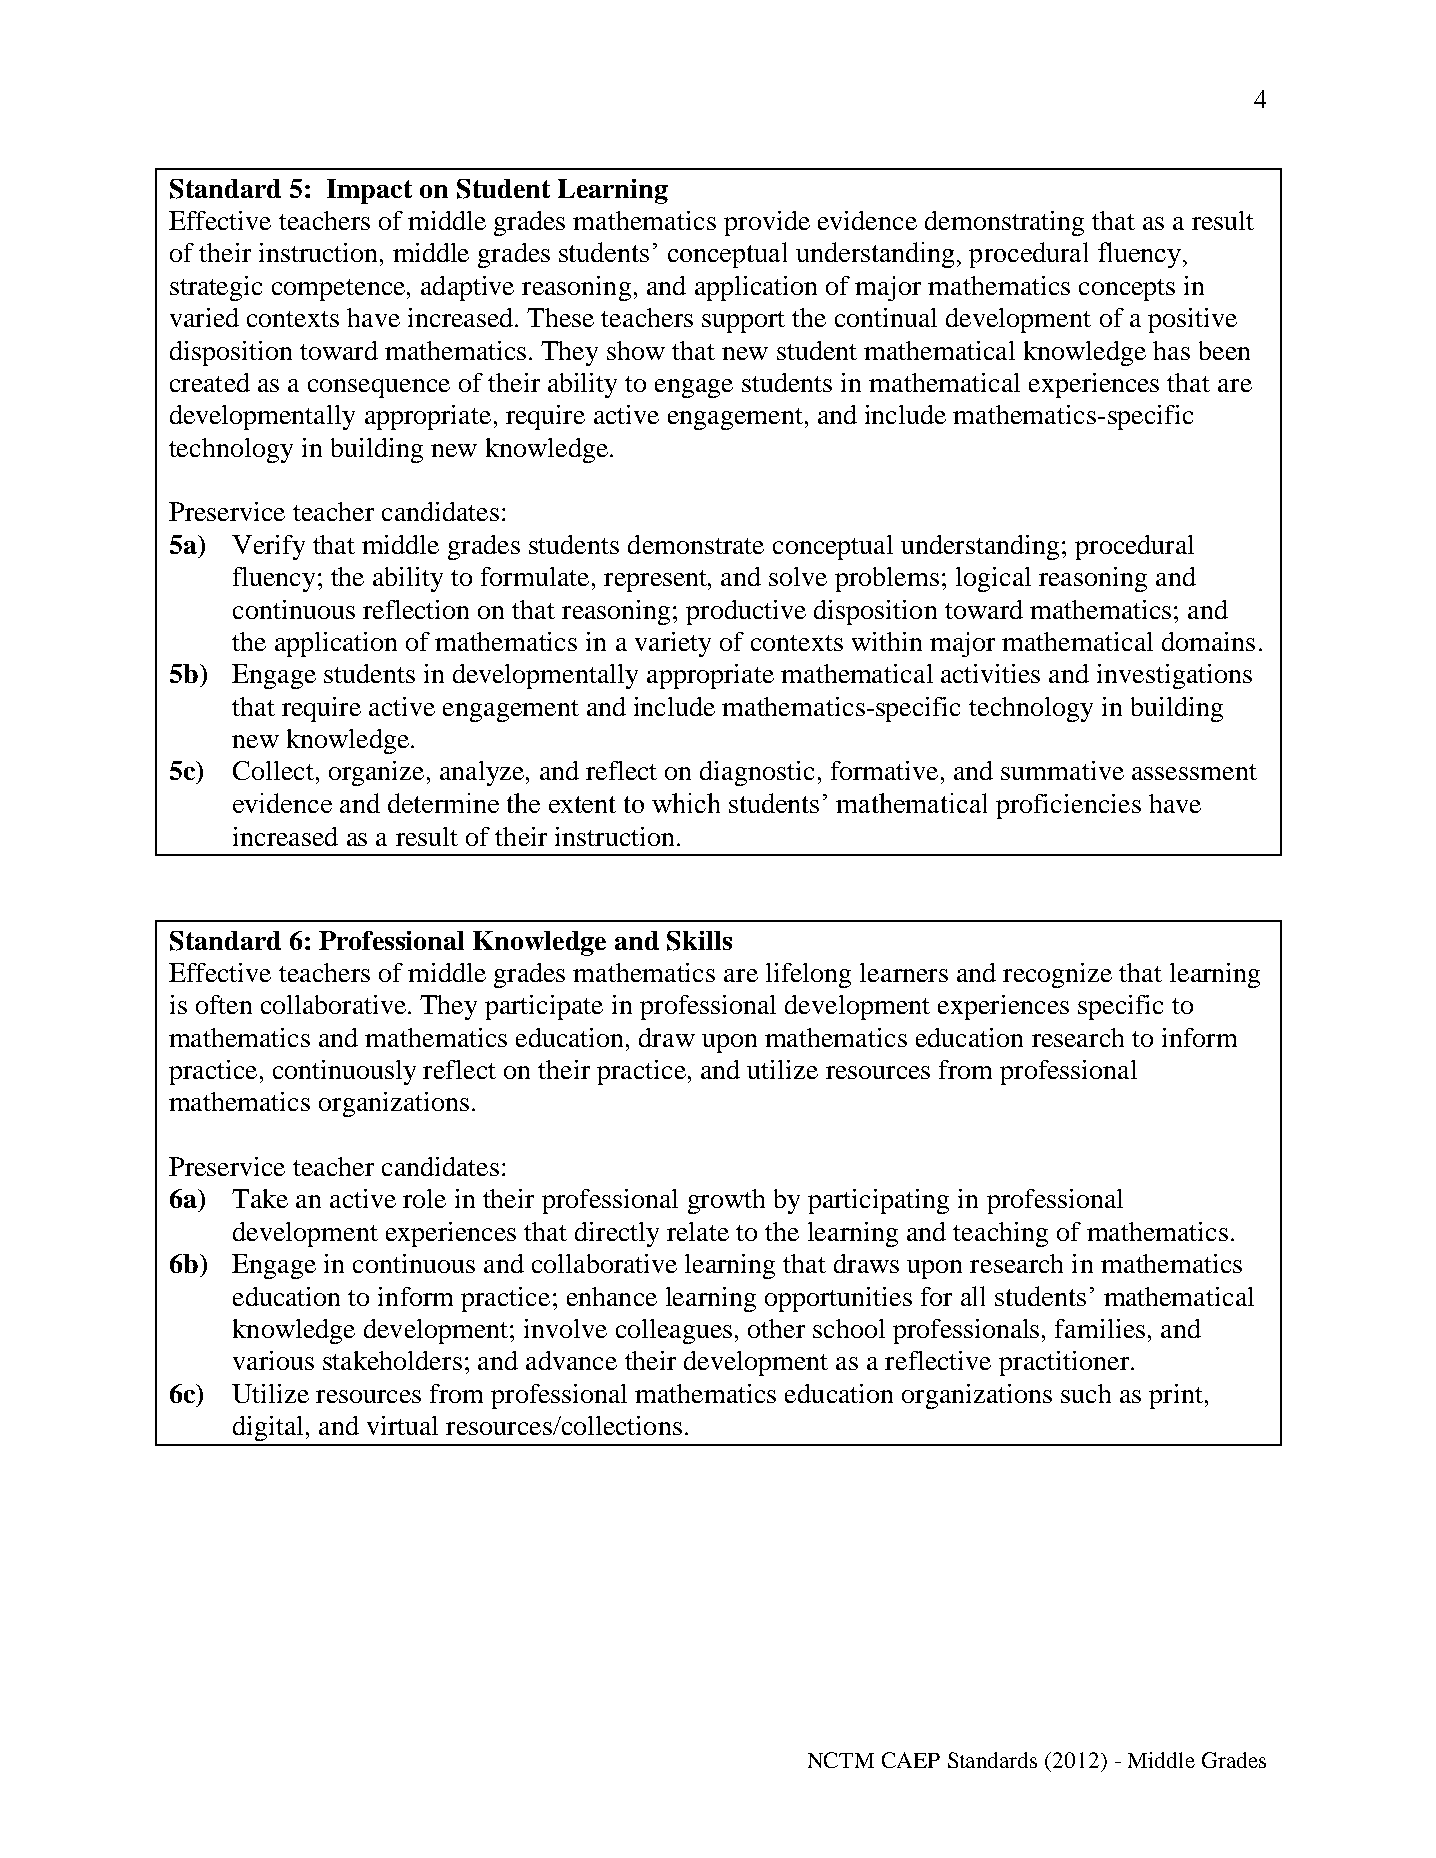 This document has height=1858, width=1436. What do you see at coordinates (767, 223) in the document?
I see `provide` at bounding box center [767, 223].
